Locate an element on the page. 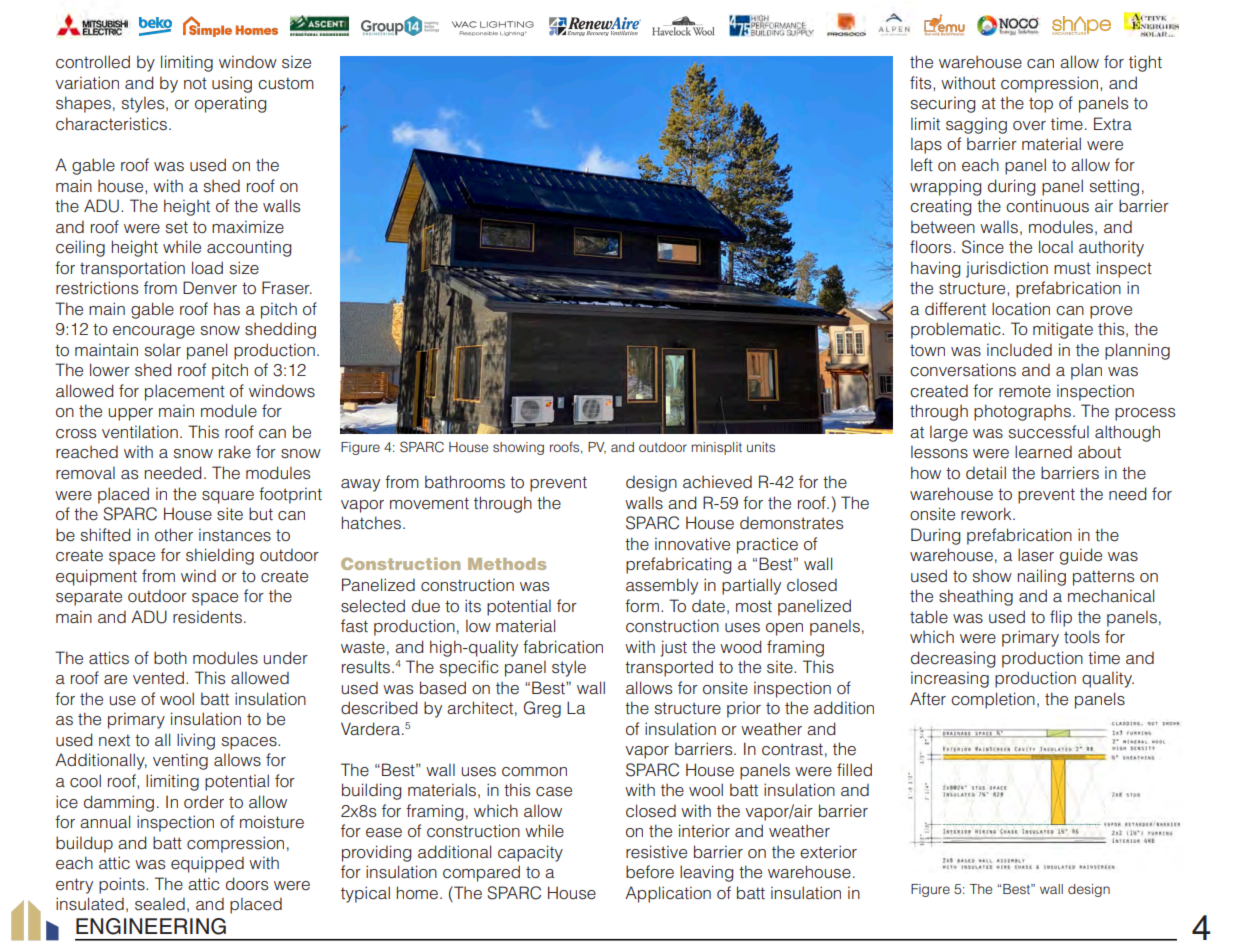 Image resolution: width=1233 pixels, height=952 pixels. Application is located at coordinates (668, 894).
